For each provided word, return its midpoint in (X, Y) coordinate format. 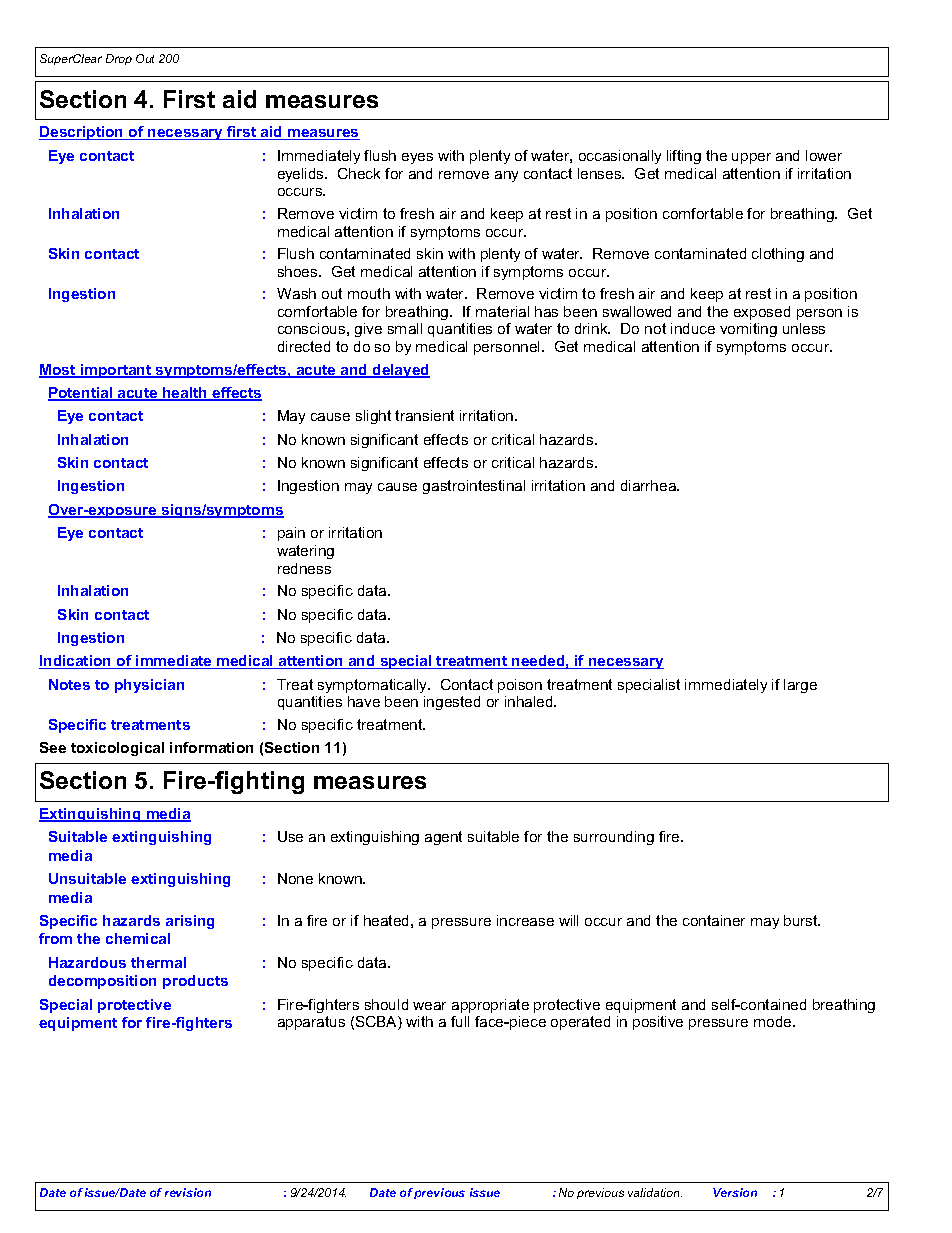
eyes (417, 158)
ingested (452, 703)
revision (188, 1192)
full (460, 1021)
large (800, 686)
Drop (119, 59)
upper (751, 158)
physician (149, 686)
